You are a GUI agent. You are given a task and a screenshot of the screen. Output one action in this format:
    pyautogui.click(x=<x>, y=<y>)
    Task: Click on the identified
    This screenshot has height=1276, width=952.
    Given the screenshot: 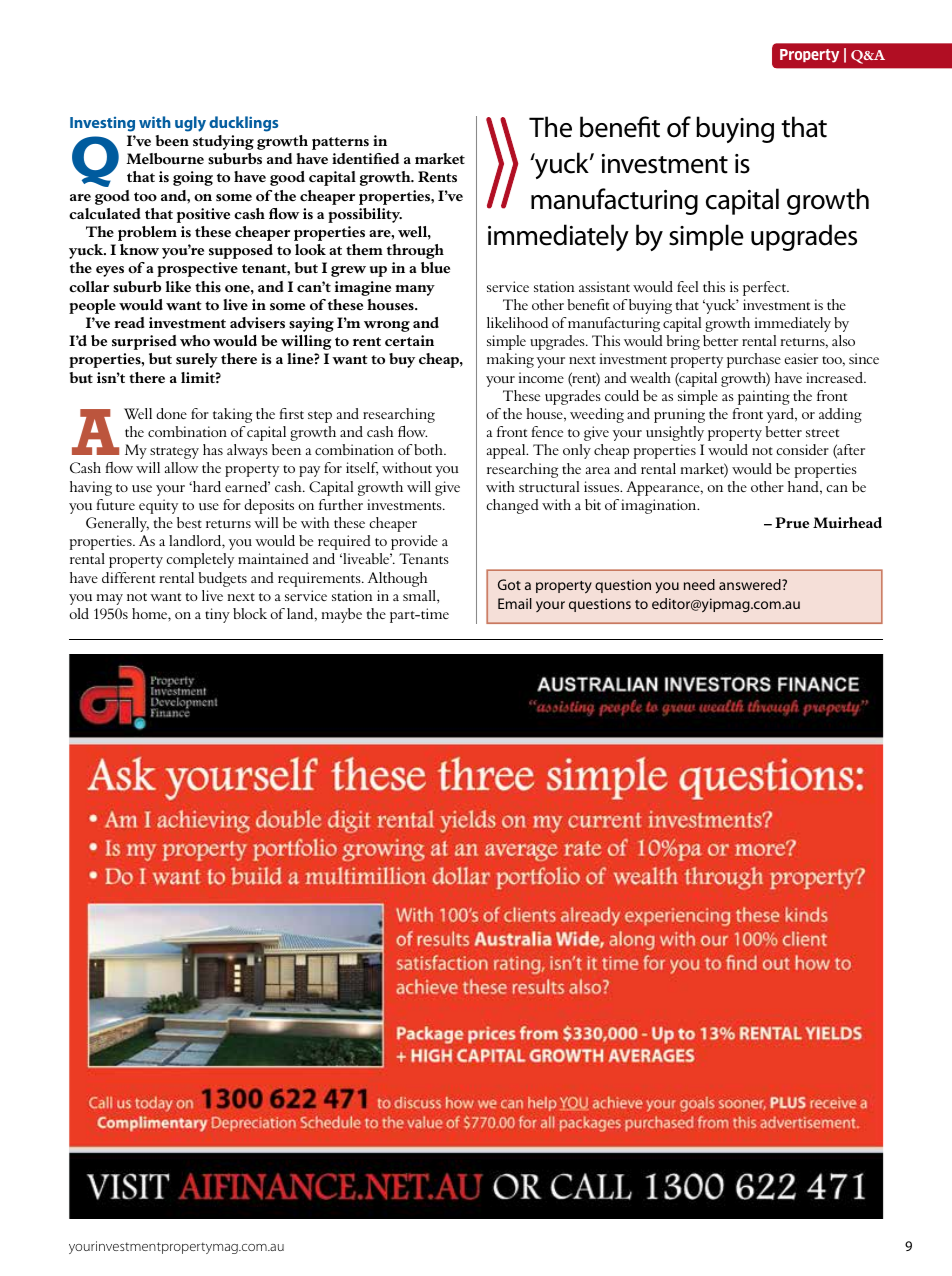 What is the action you would take?
    pyautogui.click(x=365, y=159)
